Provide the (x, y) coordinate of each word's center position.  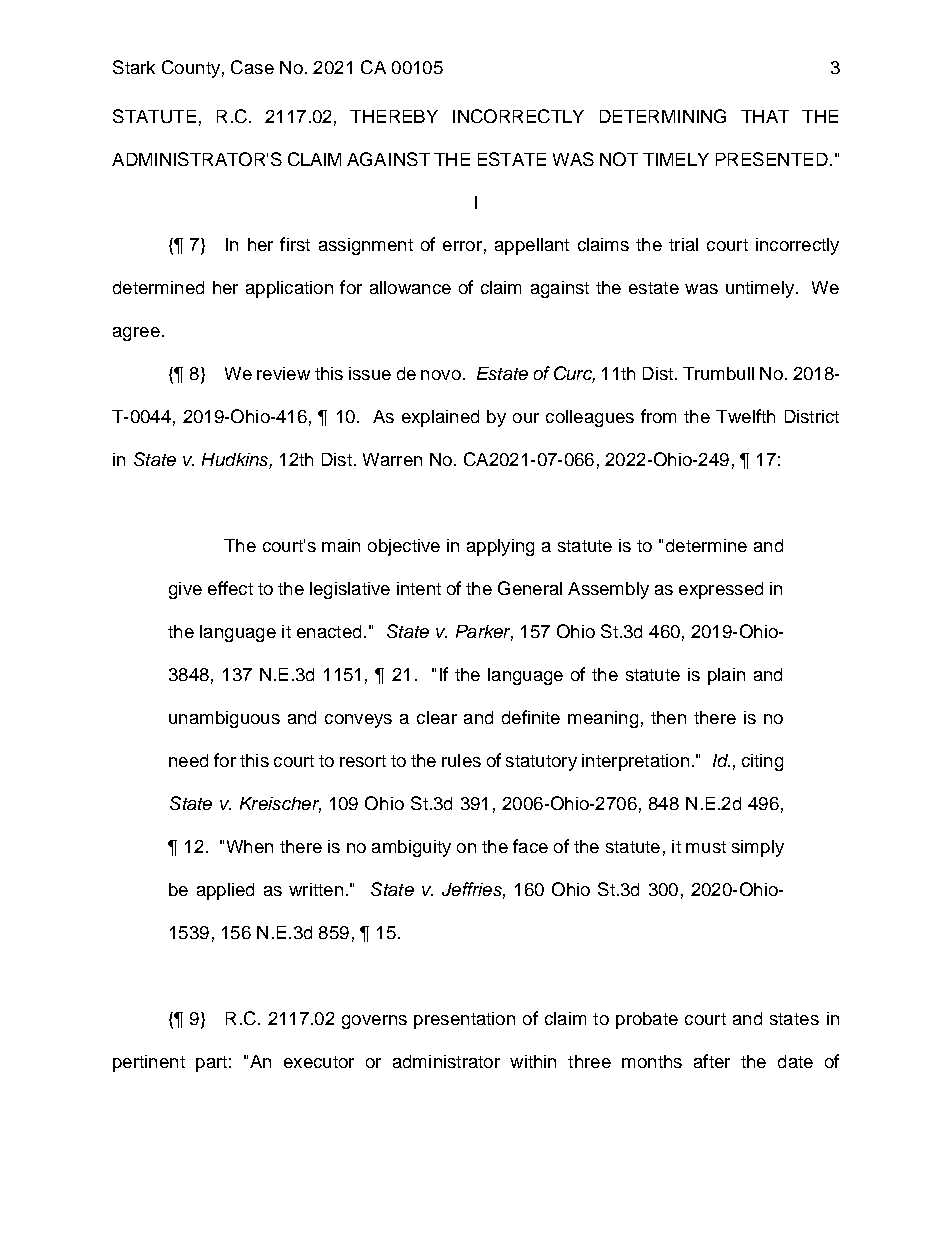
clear (437, 717)
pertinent (149, 1063)
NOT (619, 159)
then (668, 717)
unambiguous (224, 719)
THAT (765, 116)
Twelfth (745, 416)
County (191, 69)
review (283, 373)
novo (441, 375)
